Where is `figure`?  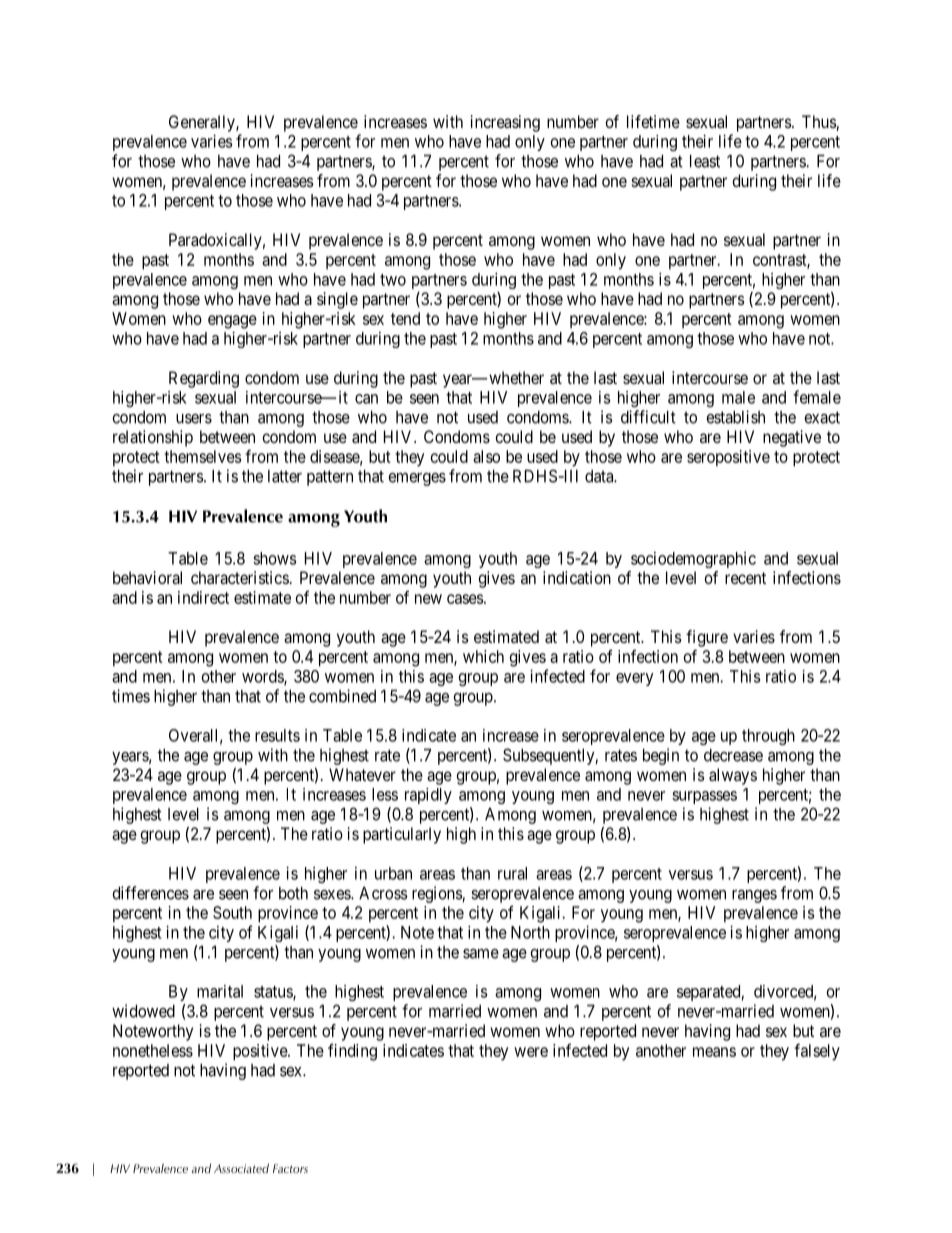 figure is located at coordinates (707, 638).
